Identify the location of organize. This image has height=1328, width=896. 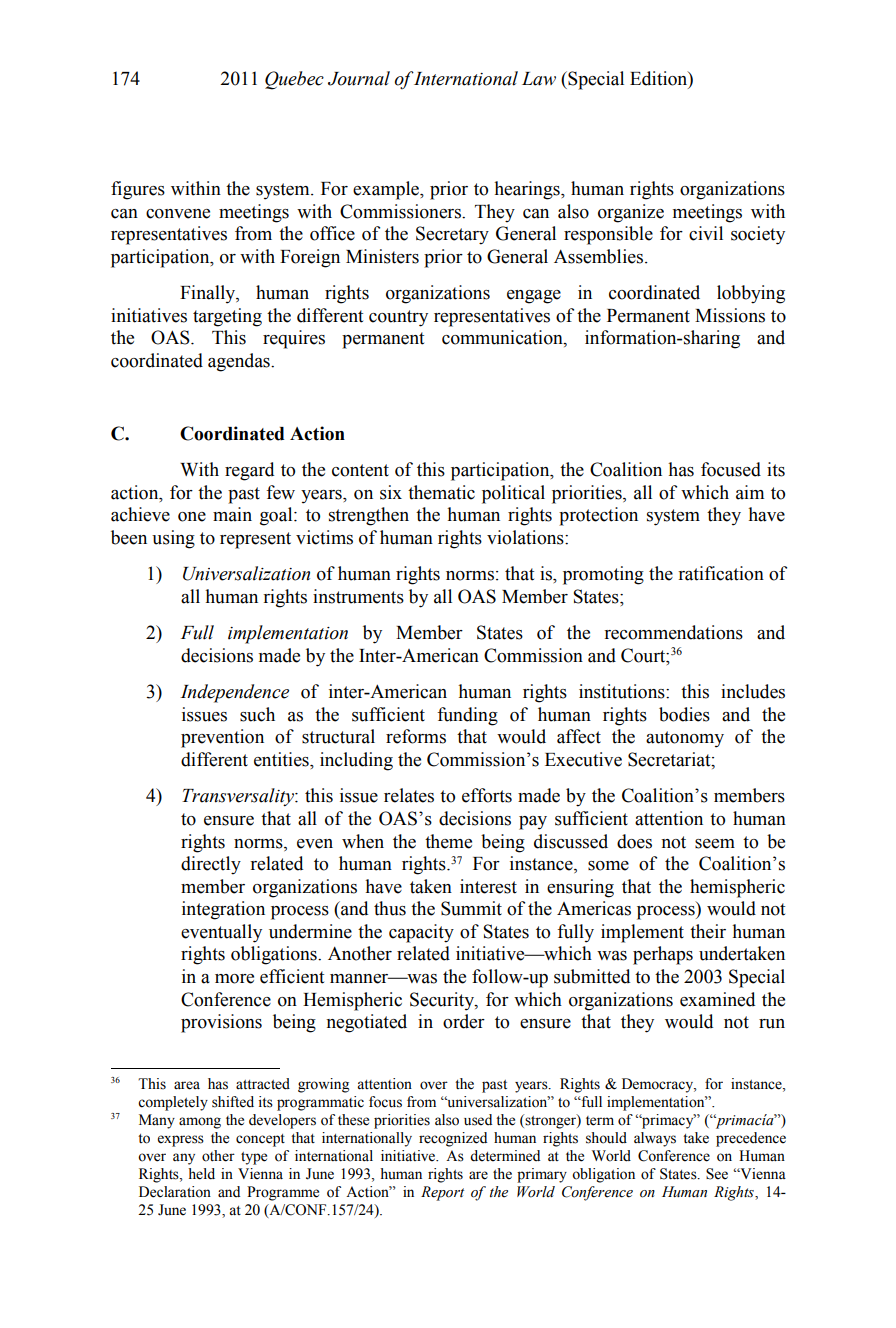
(631, 213).
